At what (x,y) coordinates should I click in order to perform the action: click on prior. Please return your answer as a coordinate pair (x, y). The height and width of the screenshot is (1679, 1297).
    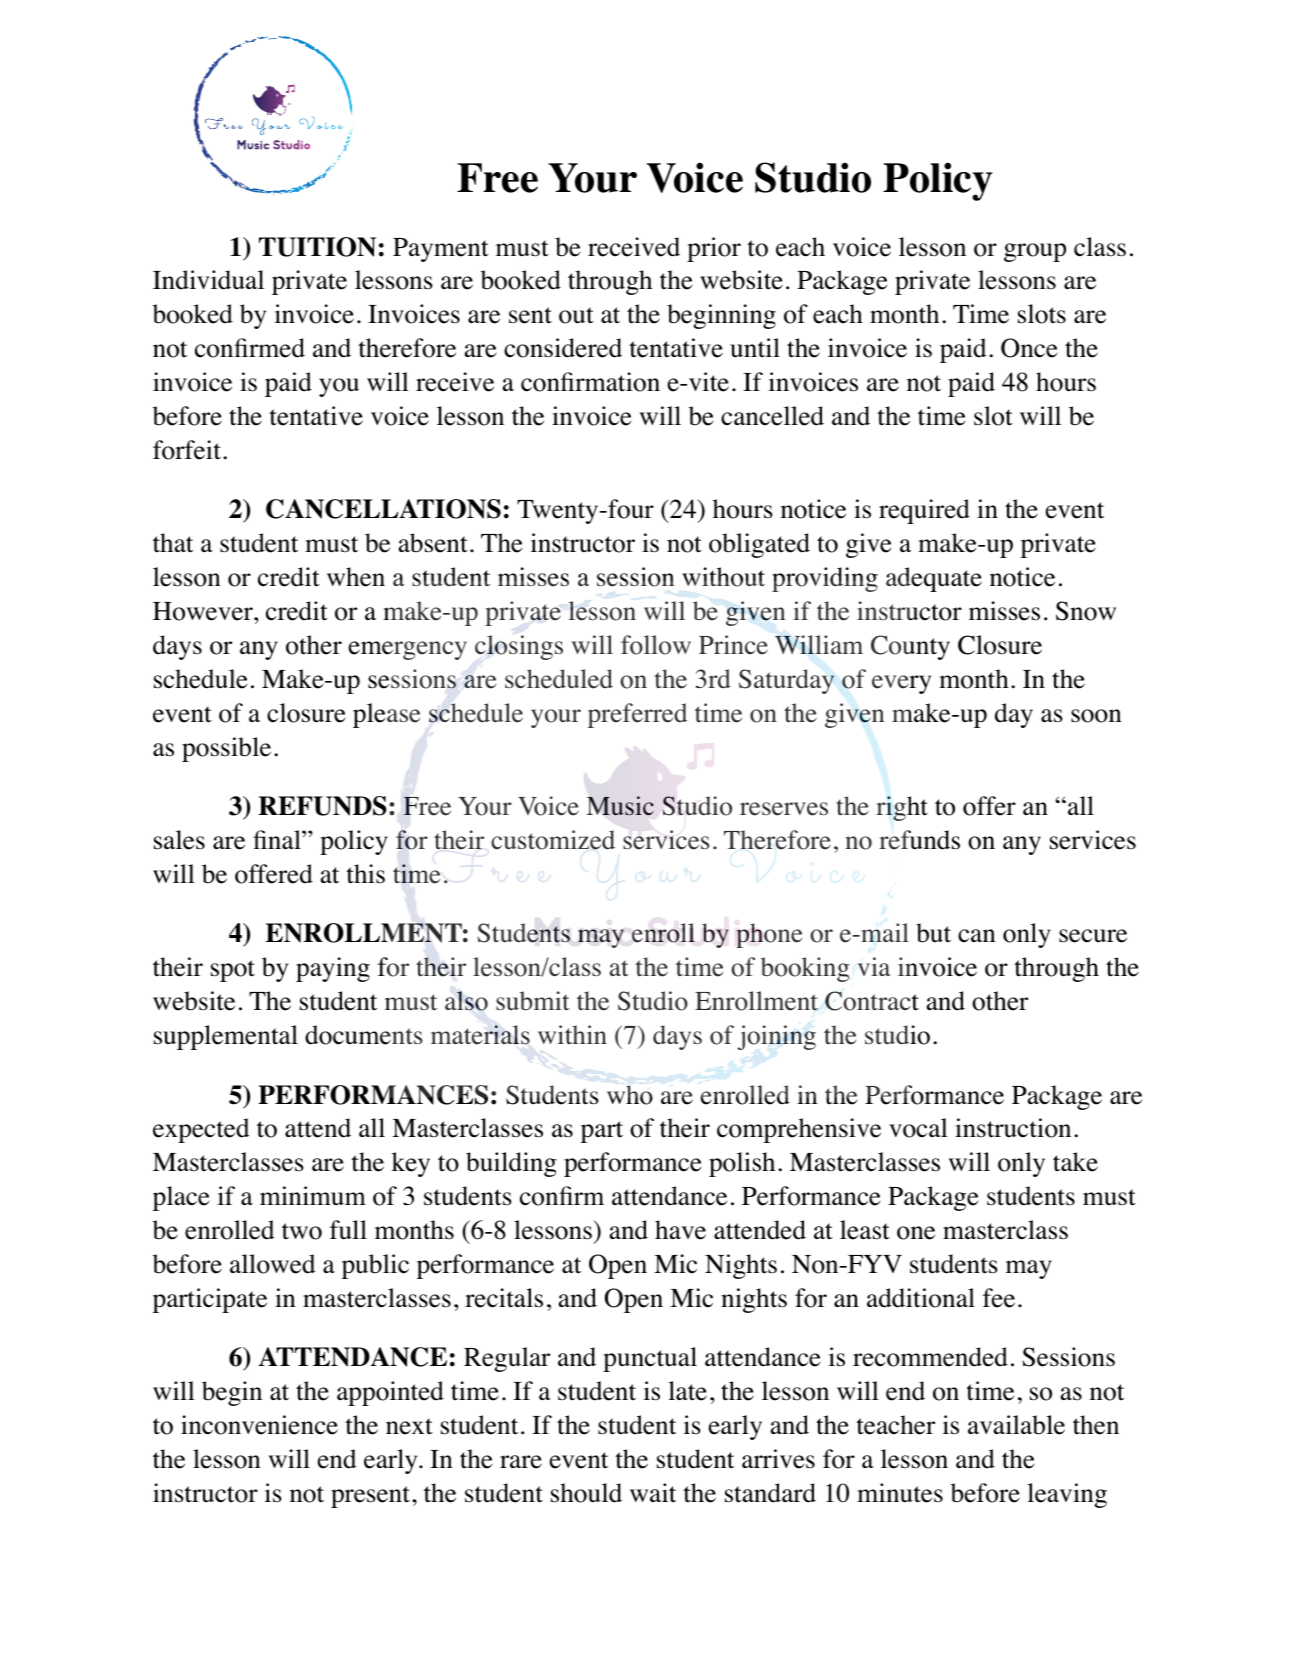
    Looking at the image, I should click on (714, 249).
